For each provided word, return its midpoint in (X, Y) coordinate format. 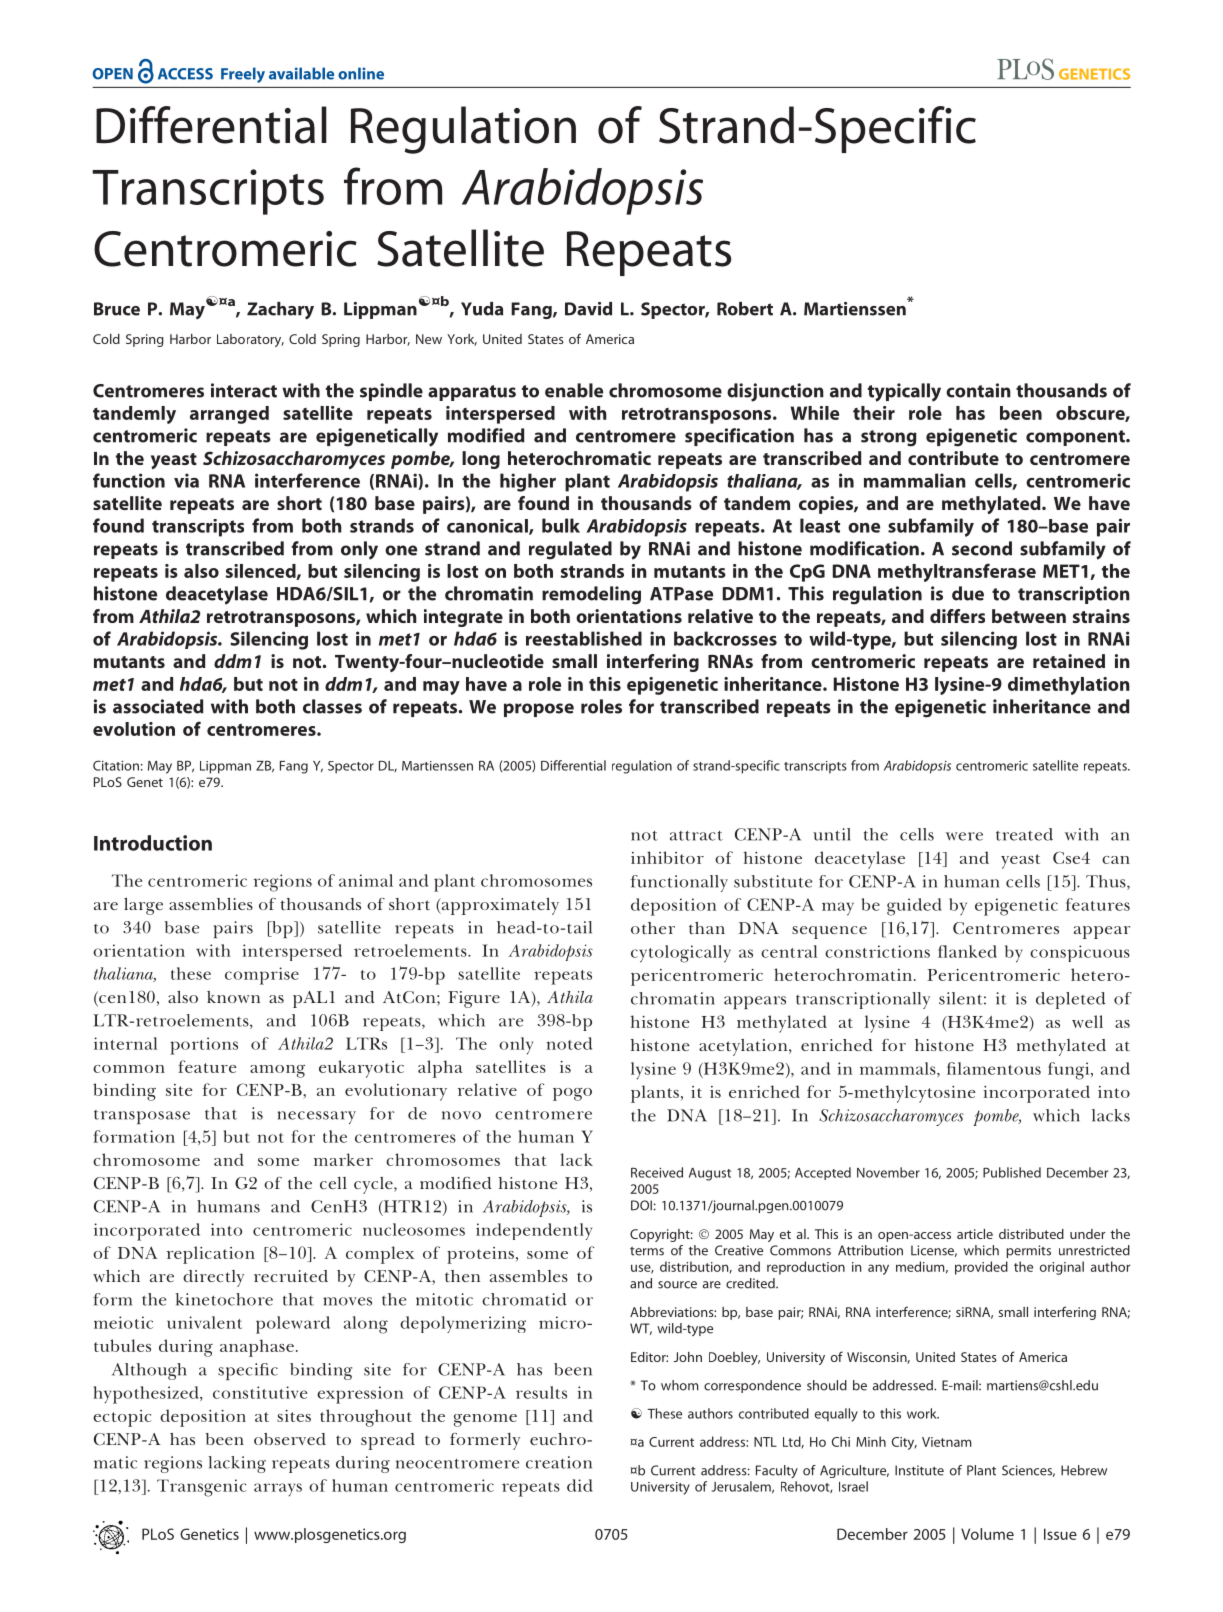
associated (158, 706)
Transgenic (202, 1488)
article (975, 1234)
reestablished (584, 638)
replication (211, 1255)
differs (957, 616)
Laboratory (250, 340)
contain (978, 390)
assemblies (211, 904)
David (588, 309)
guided (914, 907)
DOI (641, 1205)
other (653, 928)
